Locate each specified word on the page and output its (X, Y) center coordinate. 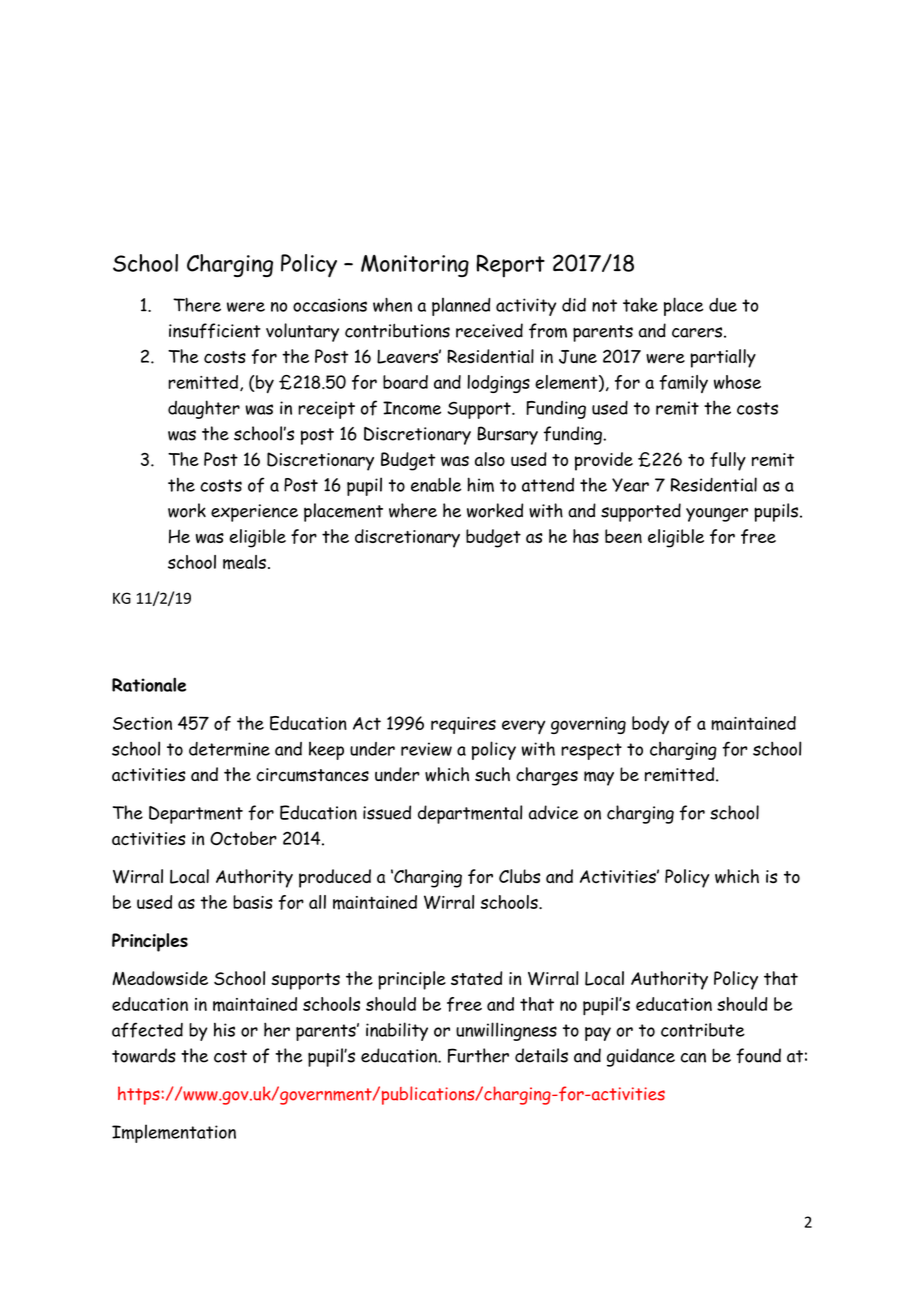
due (723, 305)
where (413, 510)
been (623, 536)
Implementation (174, 1133)
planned (461, 307)
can (693, 1057)
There (197, 304)
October (243, 838)
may (599, 778)
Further (478, 1055)
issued (387, 812)
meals (244, 562)
